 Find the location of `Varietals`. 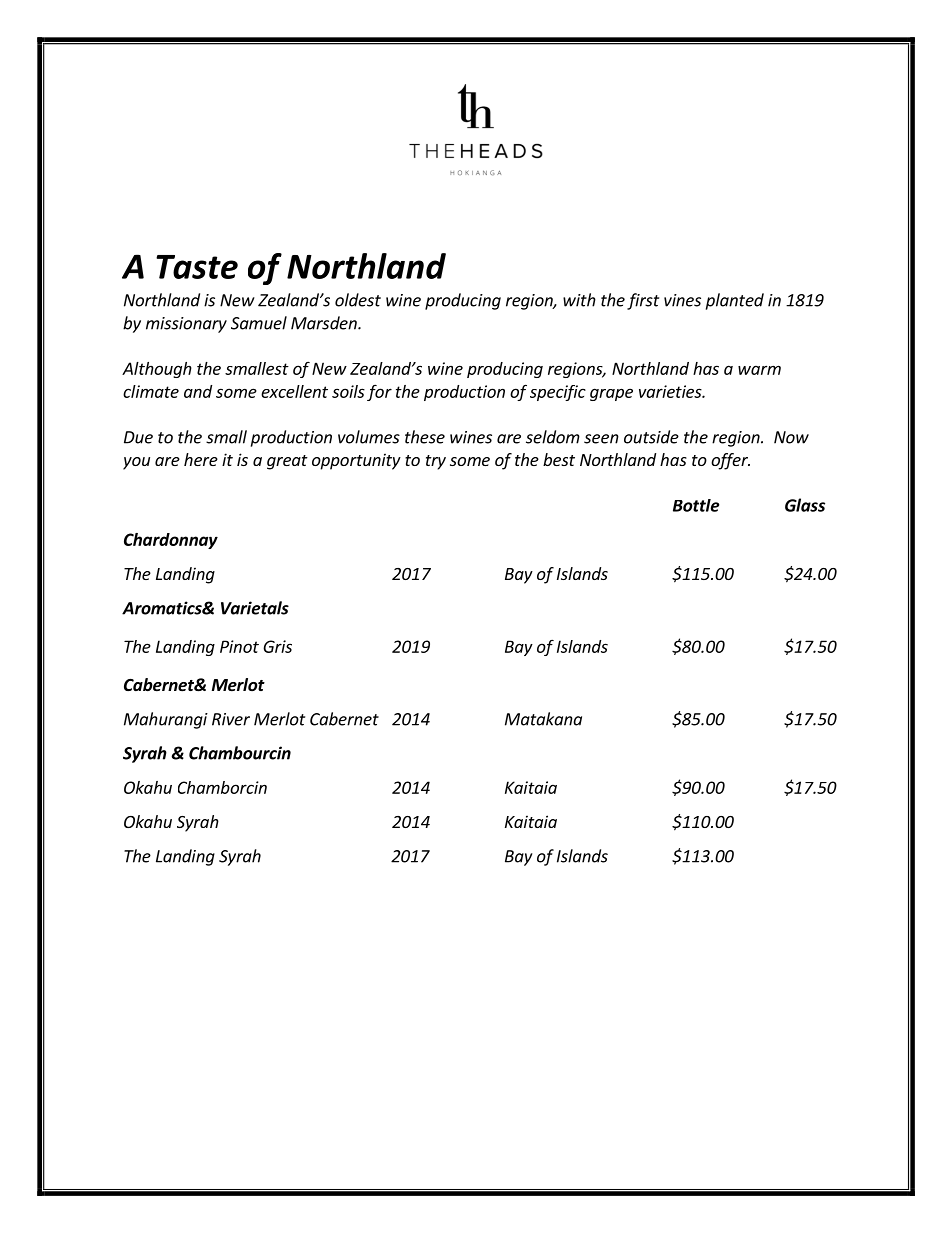

Varietals is located at coordinates (255, 608).
